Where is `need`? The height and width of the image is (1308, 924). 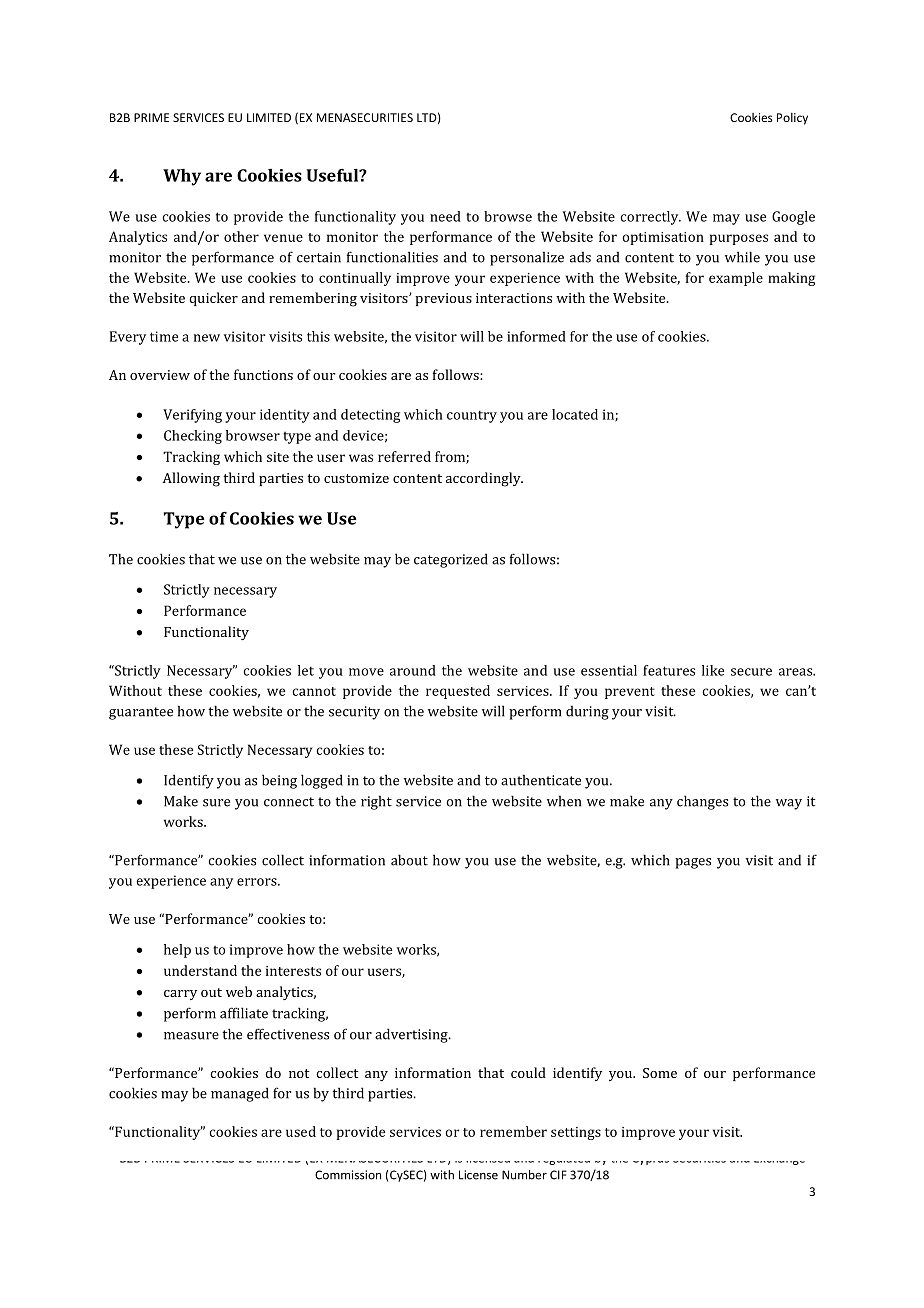
need is located at coordinates (445, 216).
